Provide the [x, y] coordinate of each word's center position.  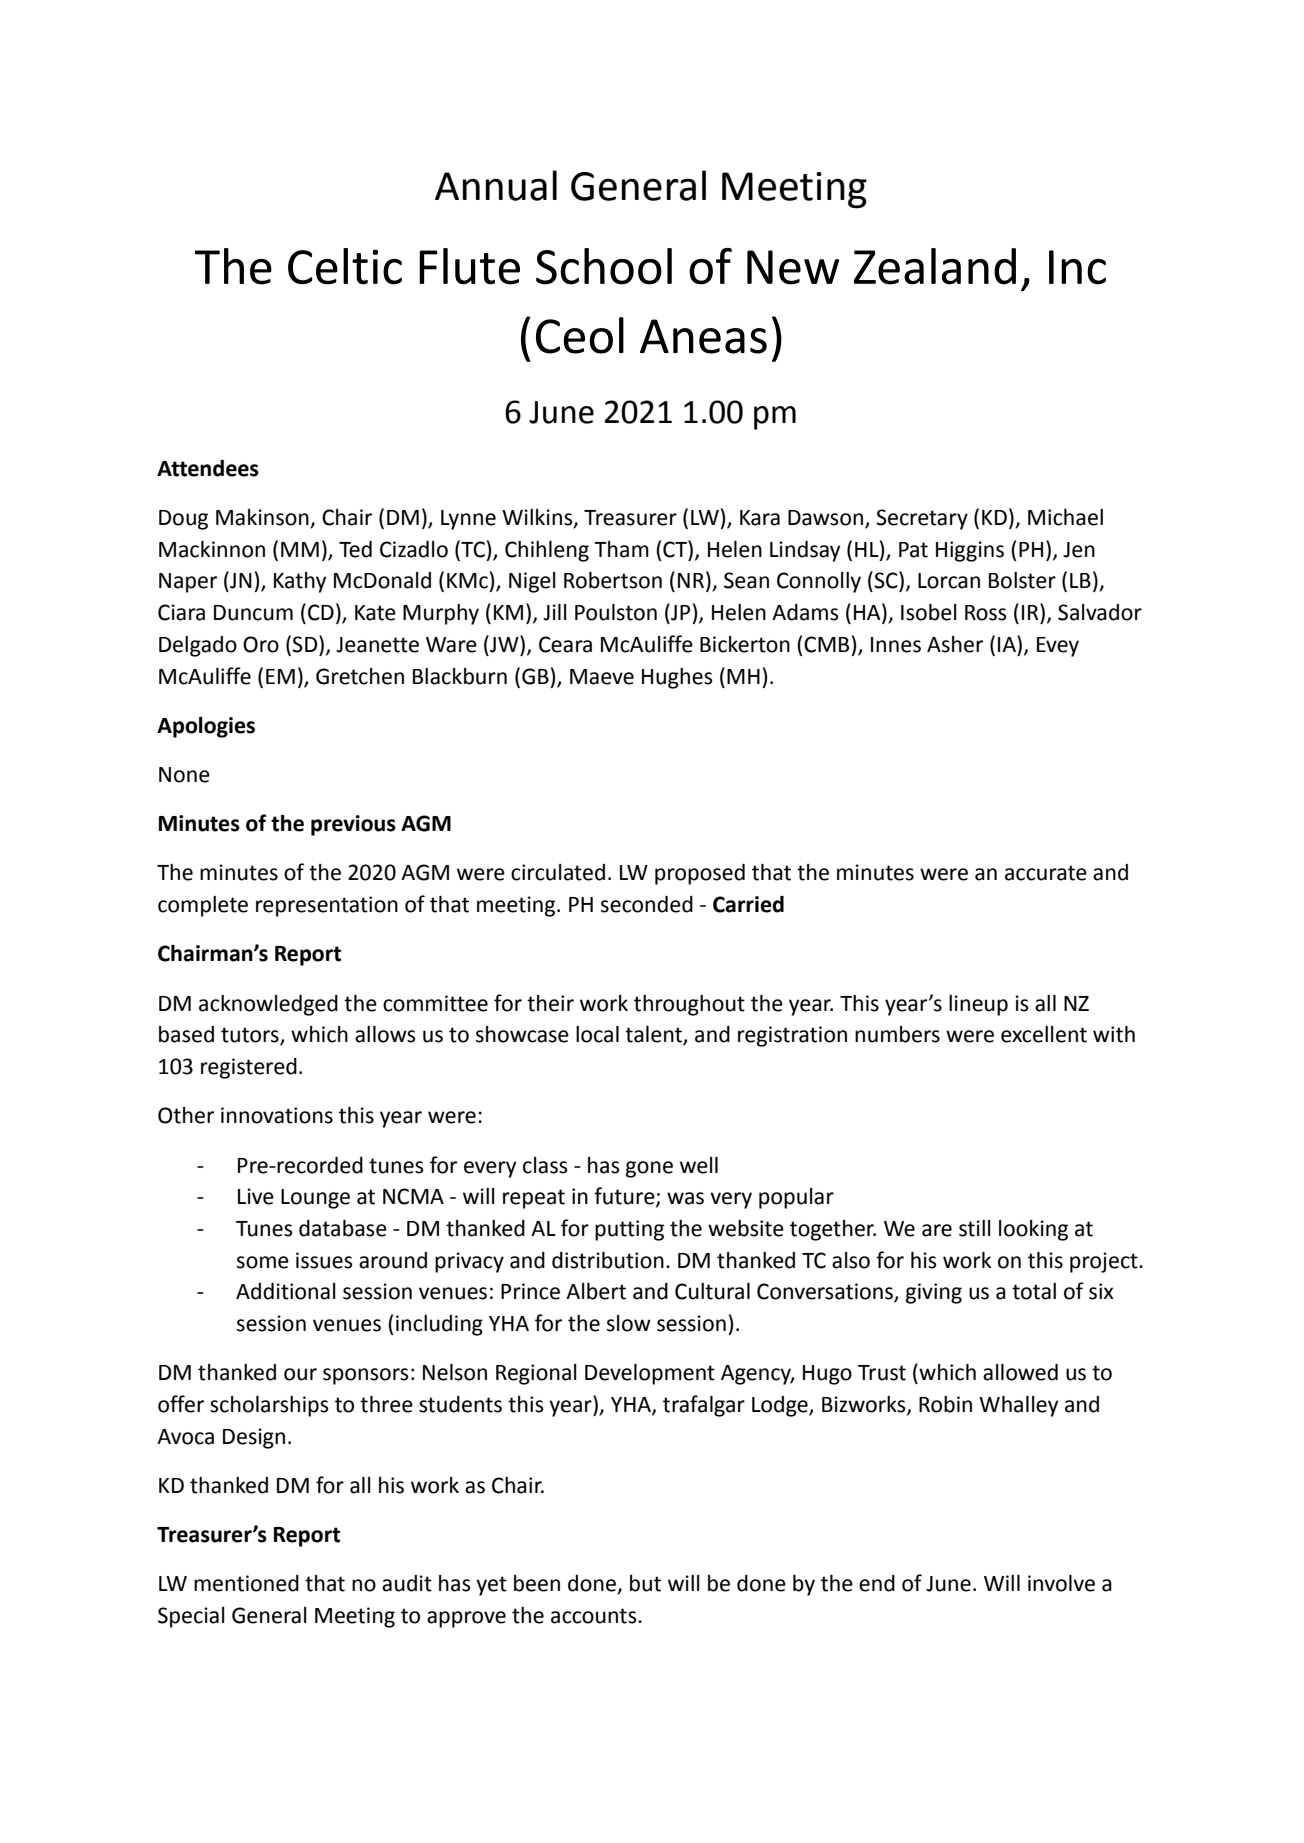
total [1034, 1291]
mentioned [246, 1583]
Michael [1065, 517]
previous [353, 825]
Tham [621, 549]
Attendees [208, 468]
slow [629, 1323]
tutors [251, 1036]
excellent [1044, 1034]
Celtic [345, 266]
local [597, 1034]
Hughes [677, 678]
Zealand [935, 266]
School [604, 266]
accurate [1046, 873]
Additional [286, 1291]
